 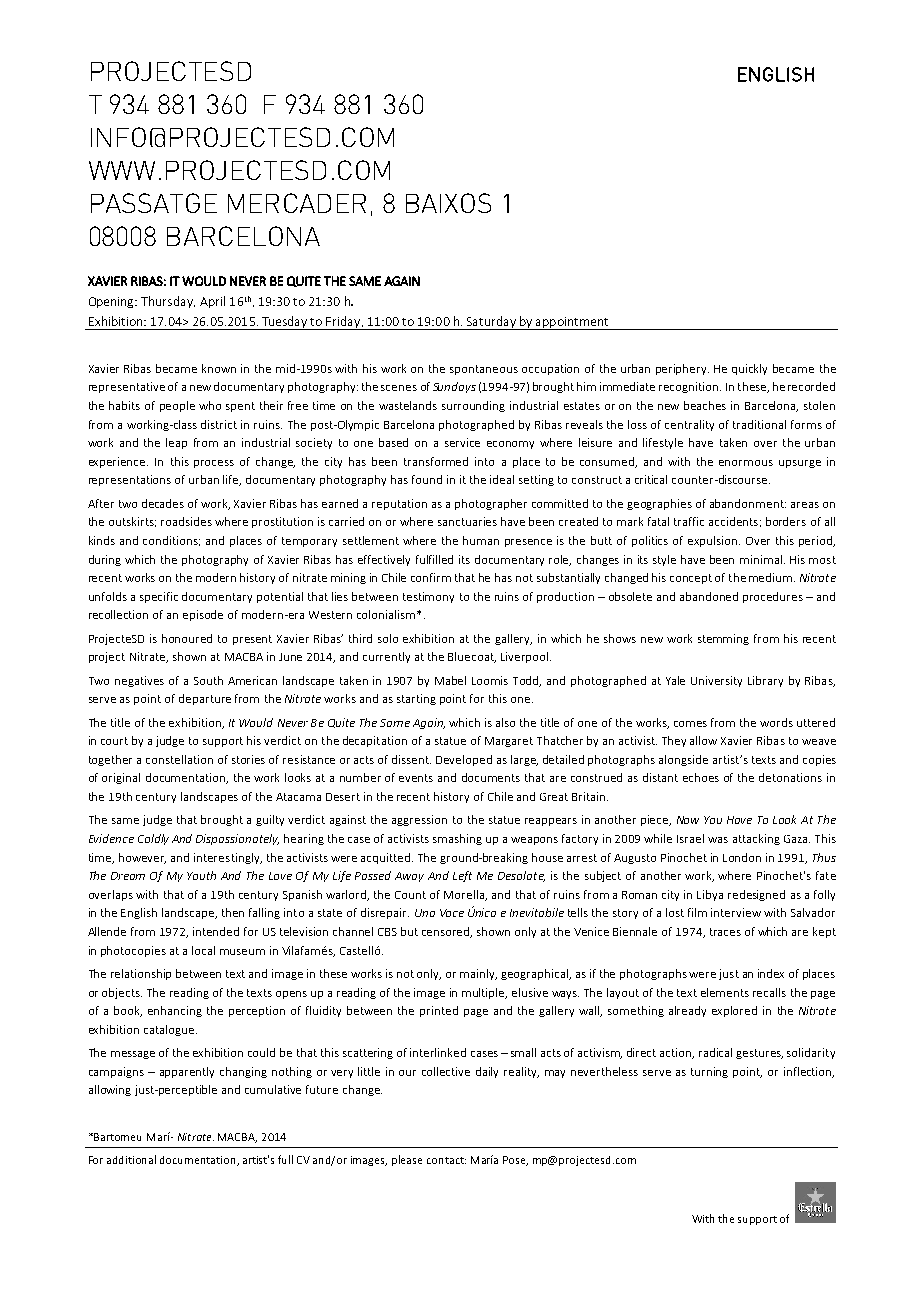 What do you see at coordinates (203, 950) in the page?
I see `local` at bounding box center [203, 950].
